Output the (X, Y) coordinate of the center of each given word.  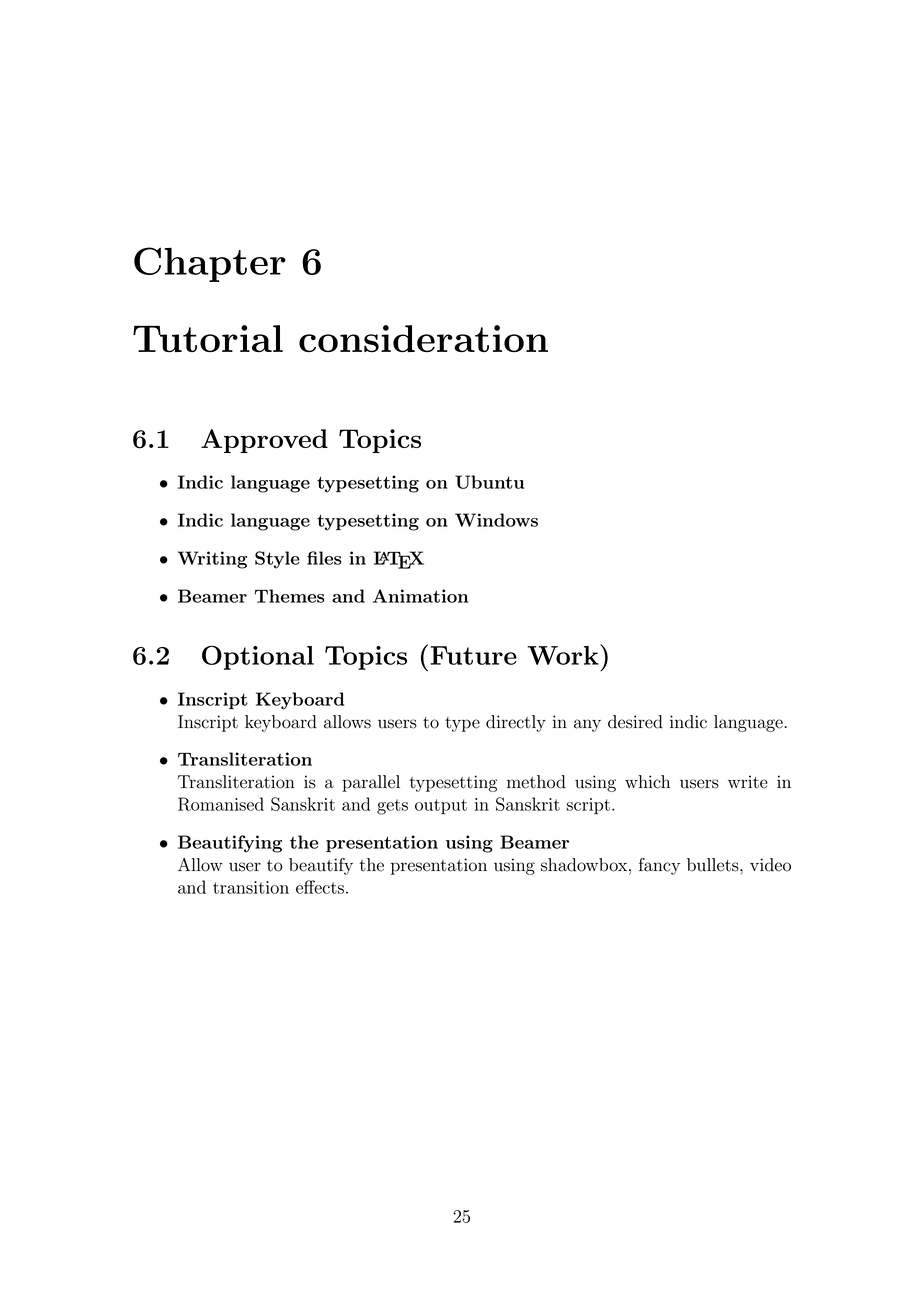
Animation (420, 596)
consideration (423, 339)
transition (251, 887)
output (441, 807)
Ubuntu (489, 482)
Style (277, 560)
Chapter (210, 264)
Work (564, 654)
